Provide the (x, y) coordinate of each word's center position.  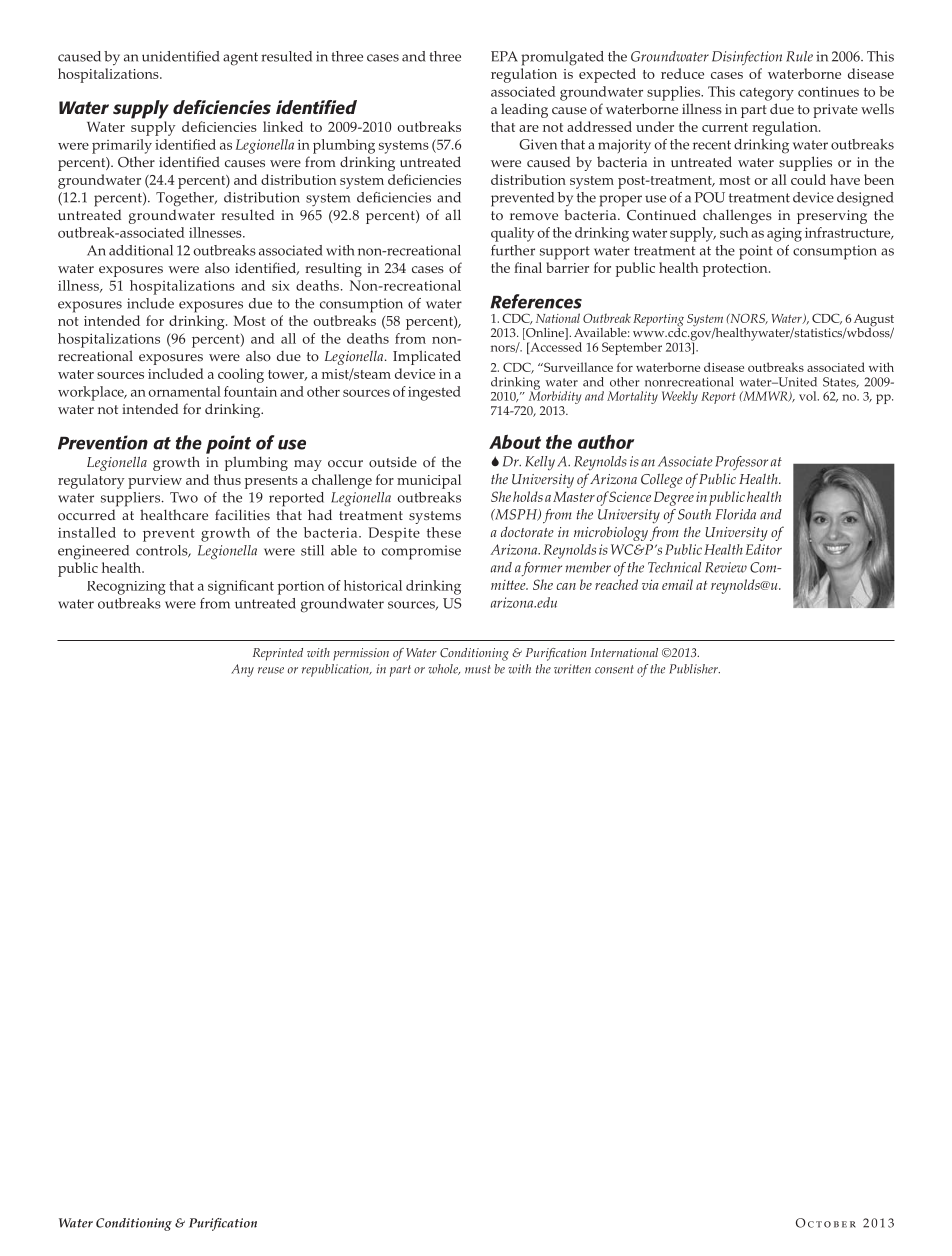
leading (524, 110)
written (572, 669)
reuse (271, 670)
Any (242, 670)
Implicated (427, 357)
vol (809, 396)
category (767, 94)
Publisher (694, 669)
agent (240, 59)
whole (444, 669)
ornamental (184, 391)
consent (614, 669)
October (826, 1223)
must (478, 669)
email (677, 584)
